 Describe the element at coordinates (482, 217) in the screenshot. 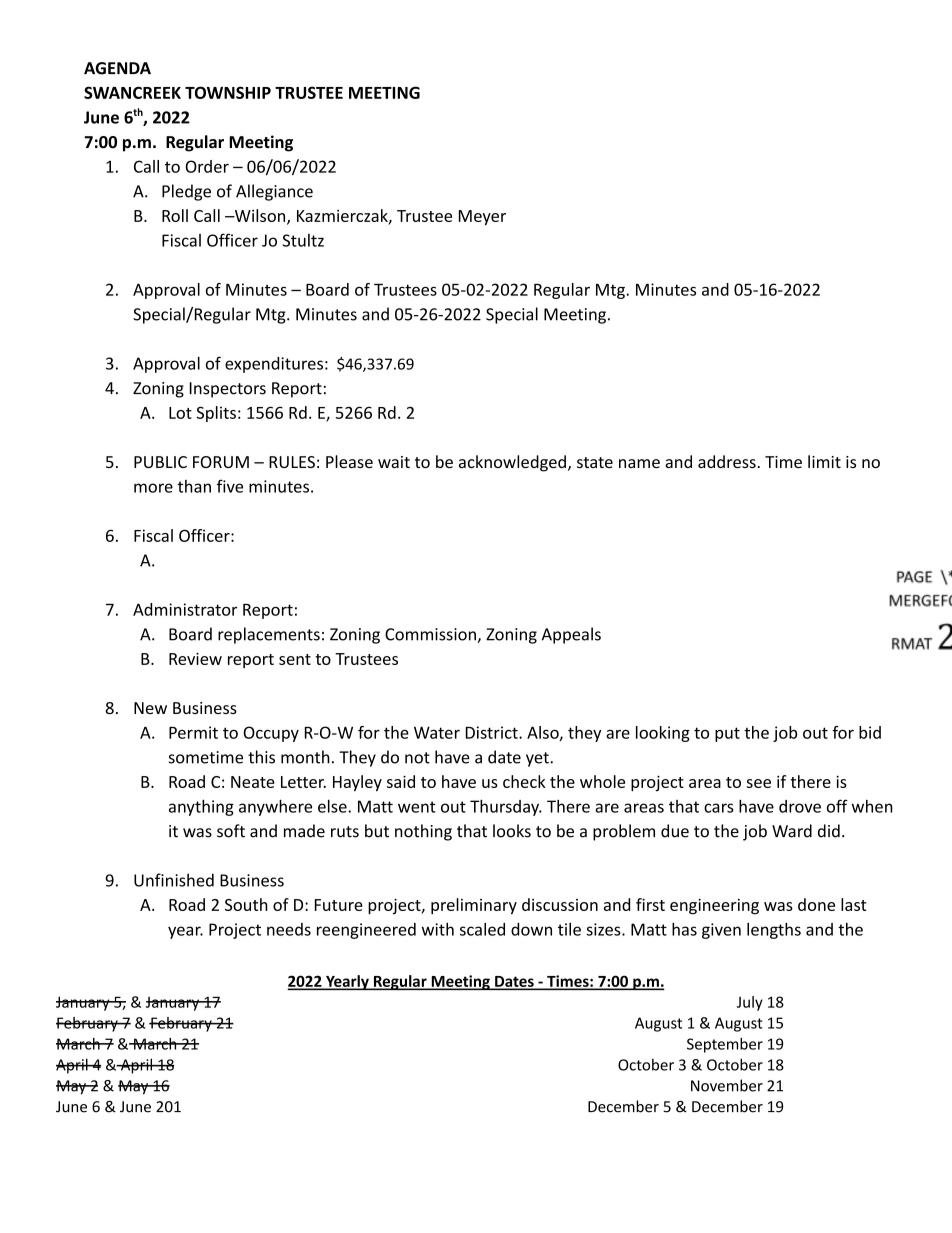

I see `Meyer` at that location.
